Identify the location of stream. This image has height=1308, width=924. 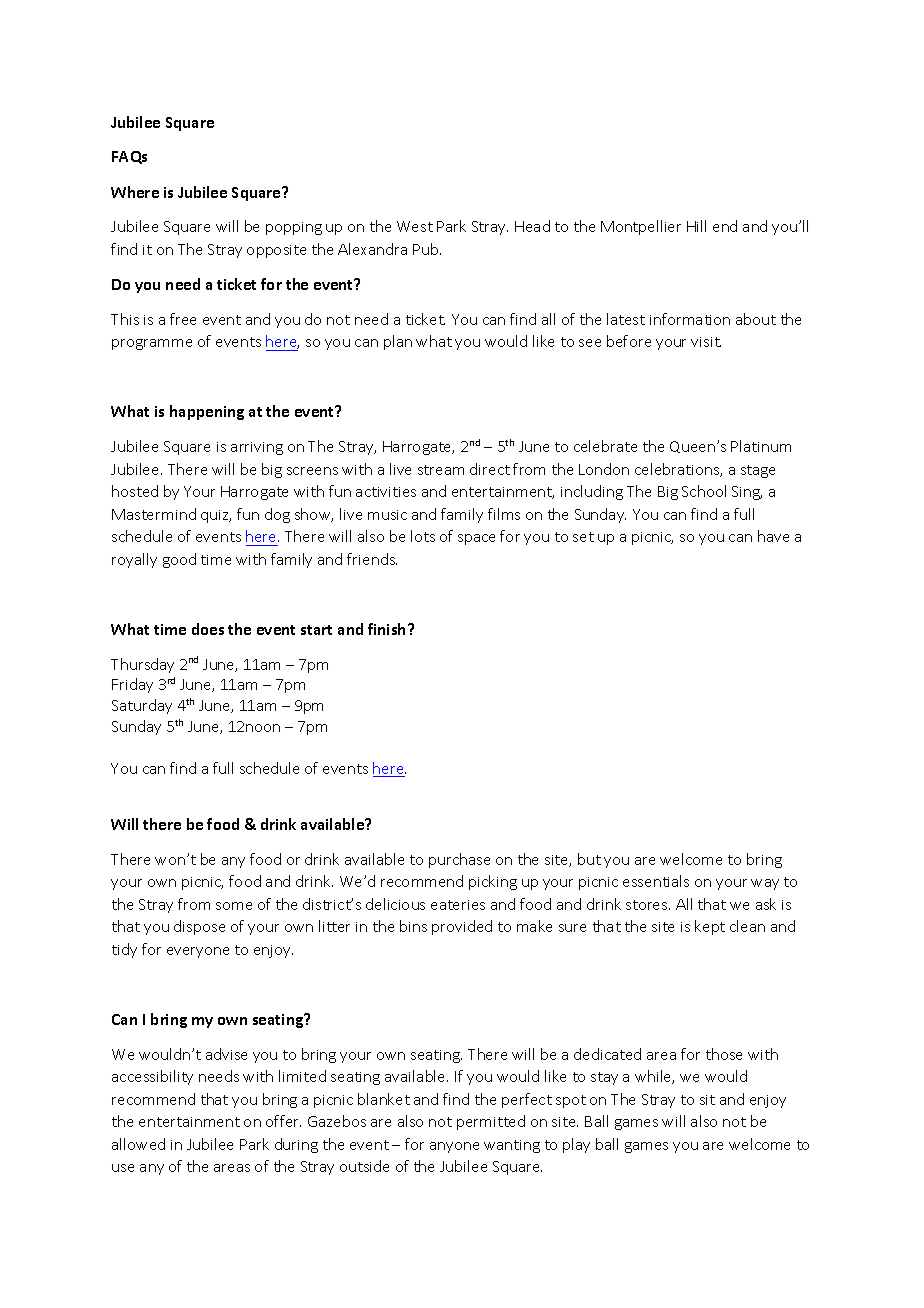
(441, 470).
